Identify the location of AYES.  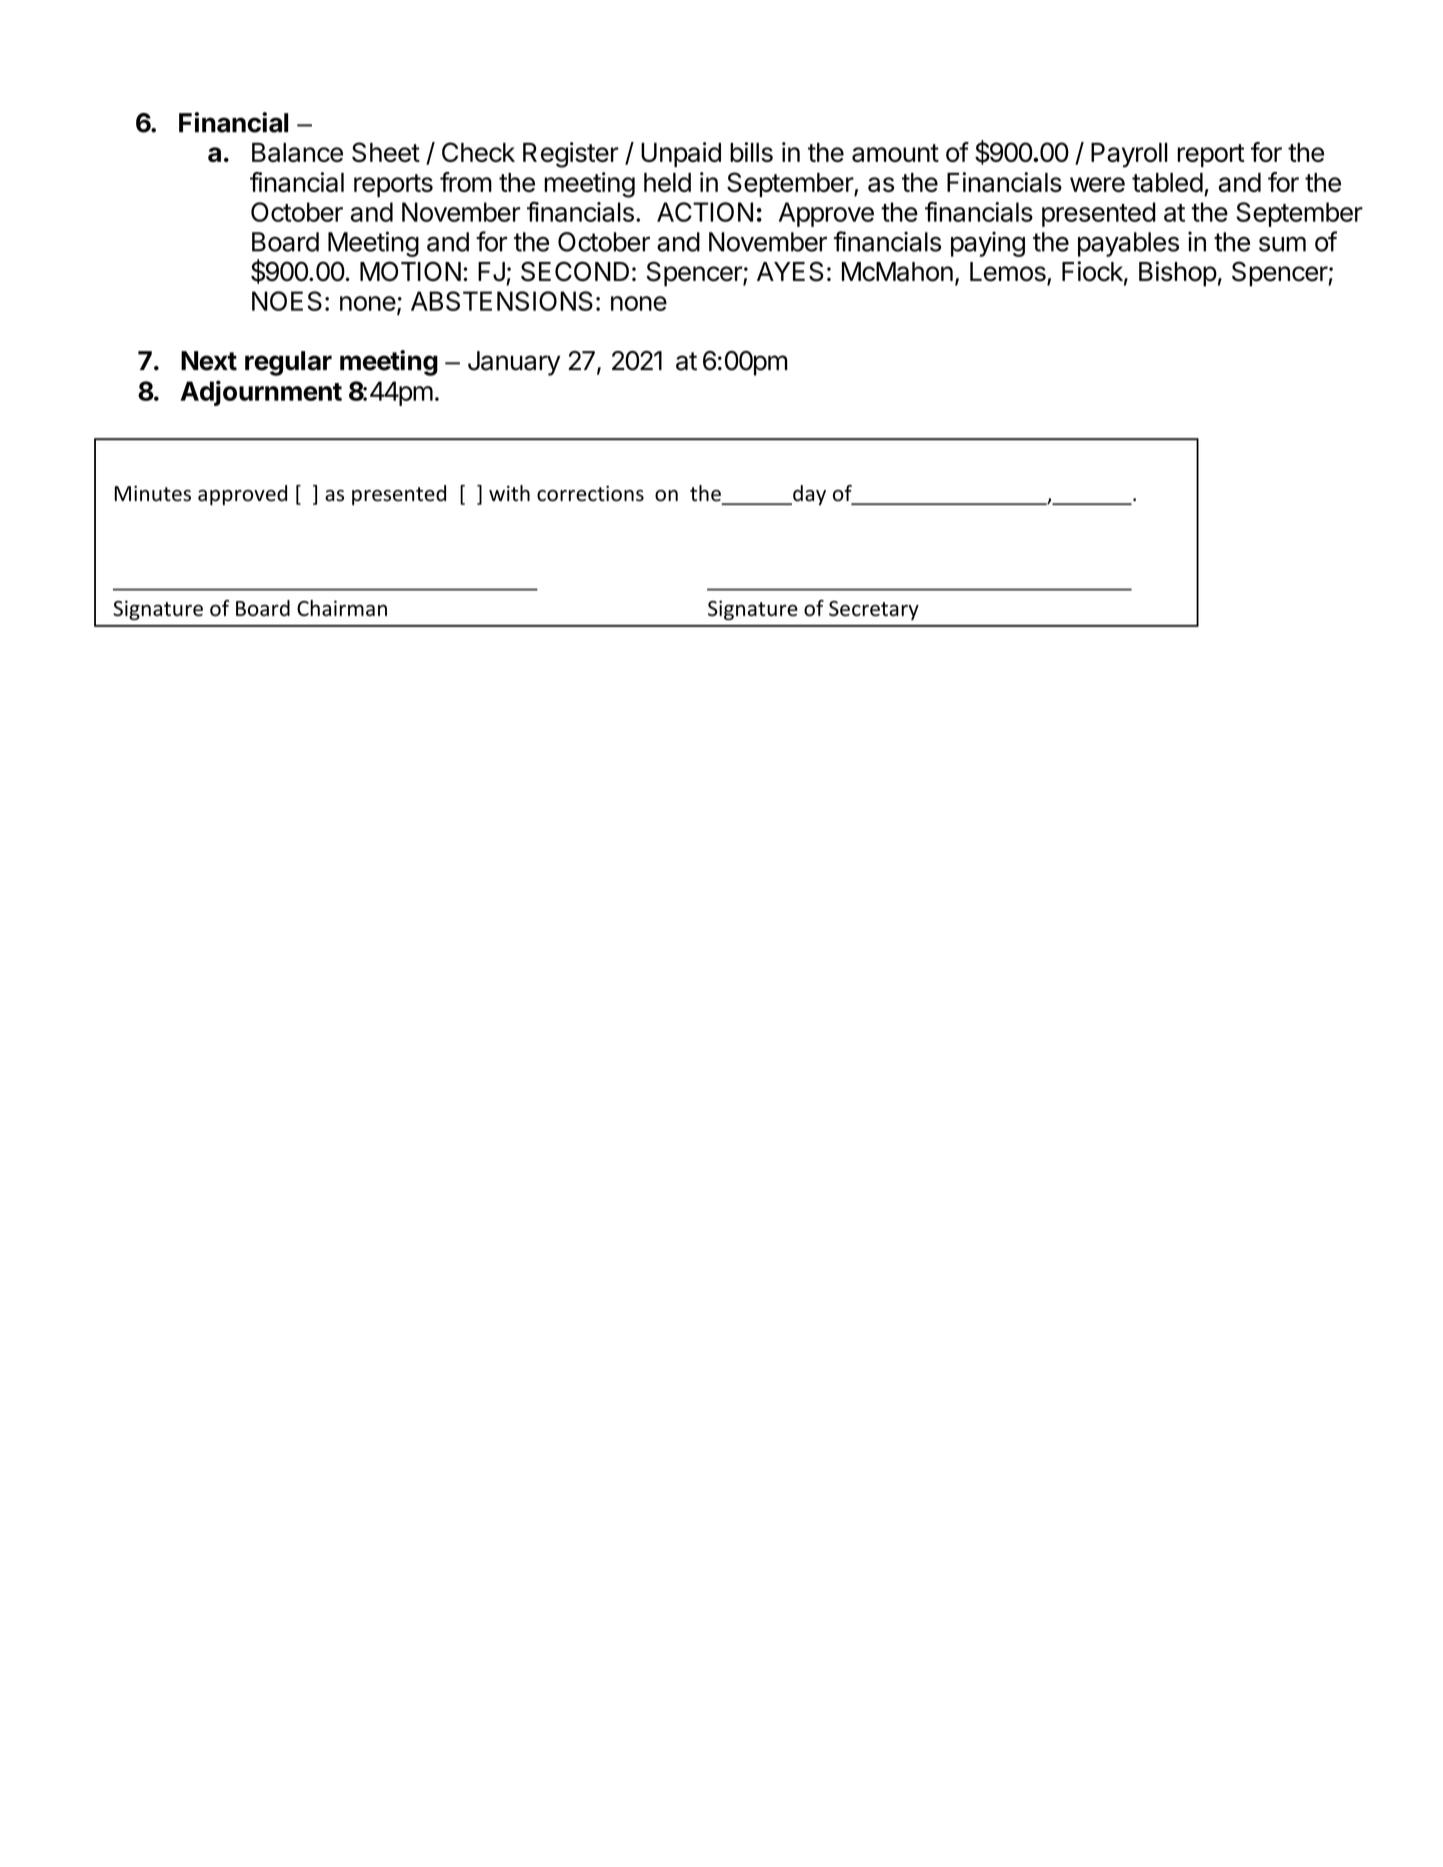
(790, 271).
